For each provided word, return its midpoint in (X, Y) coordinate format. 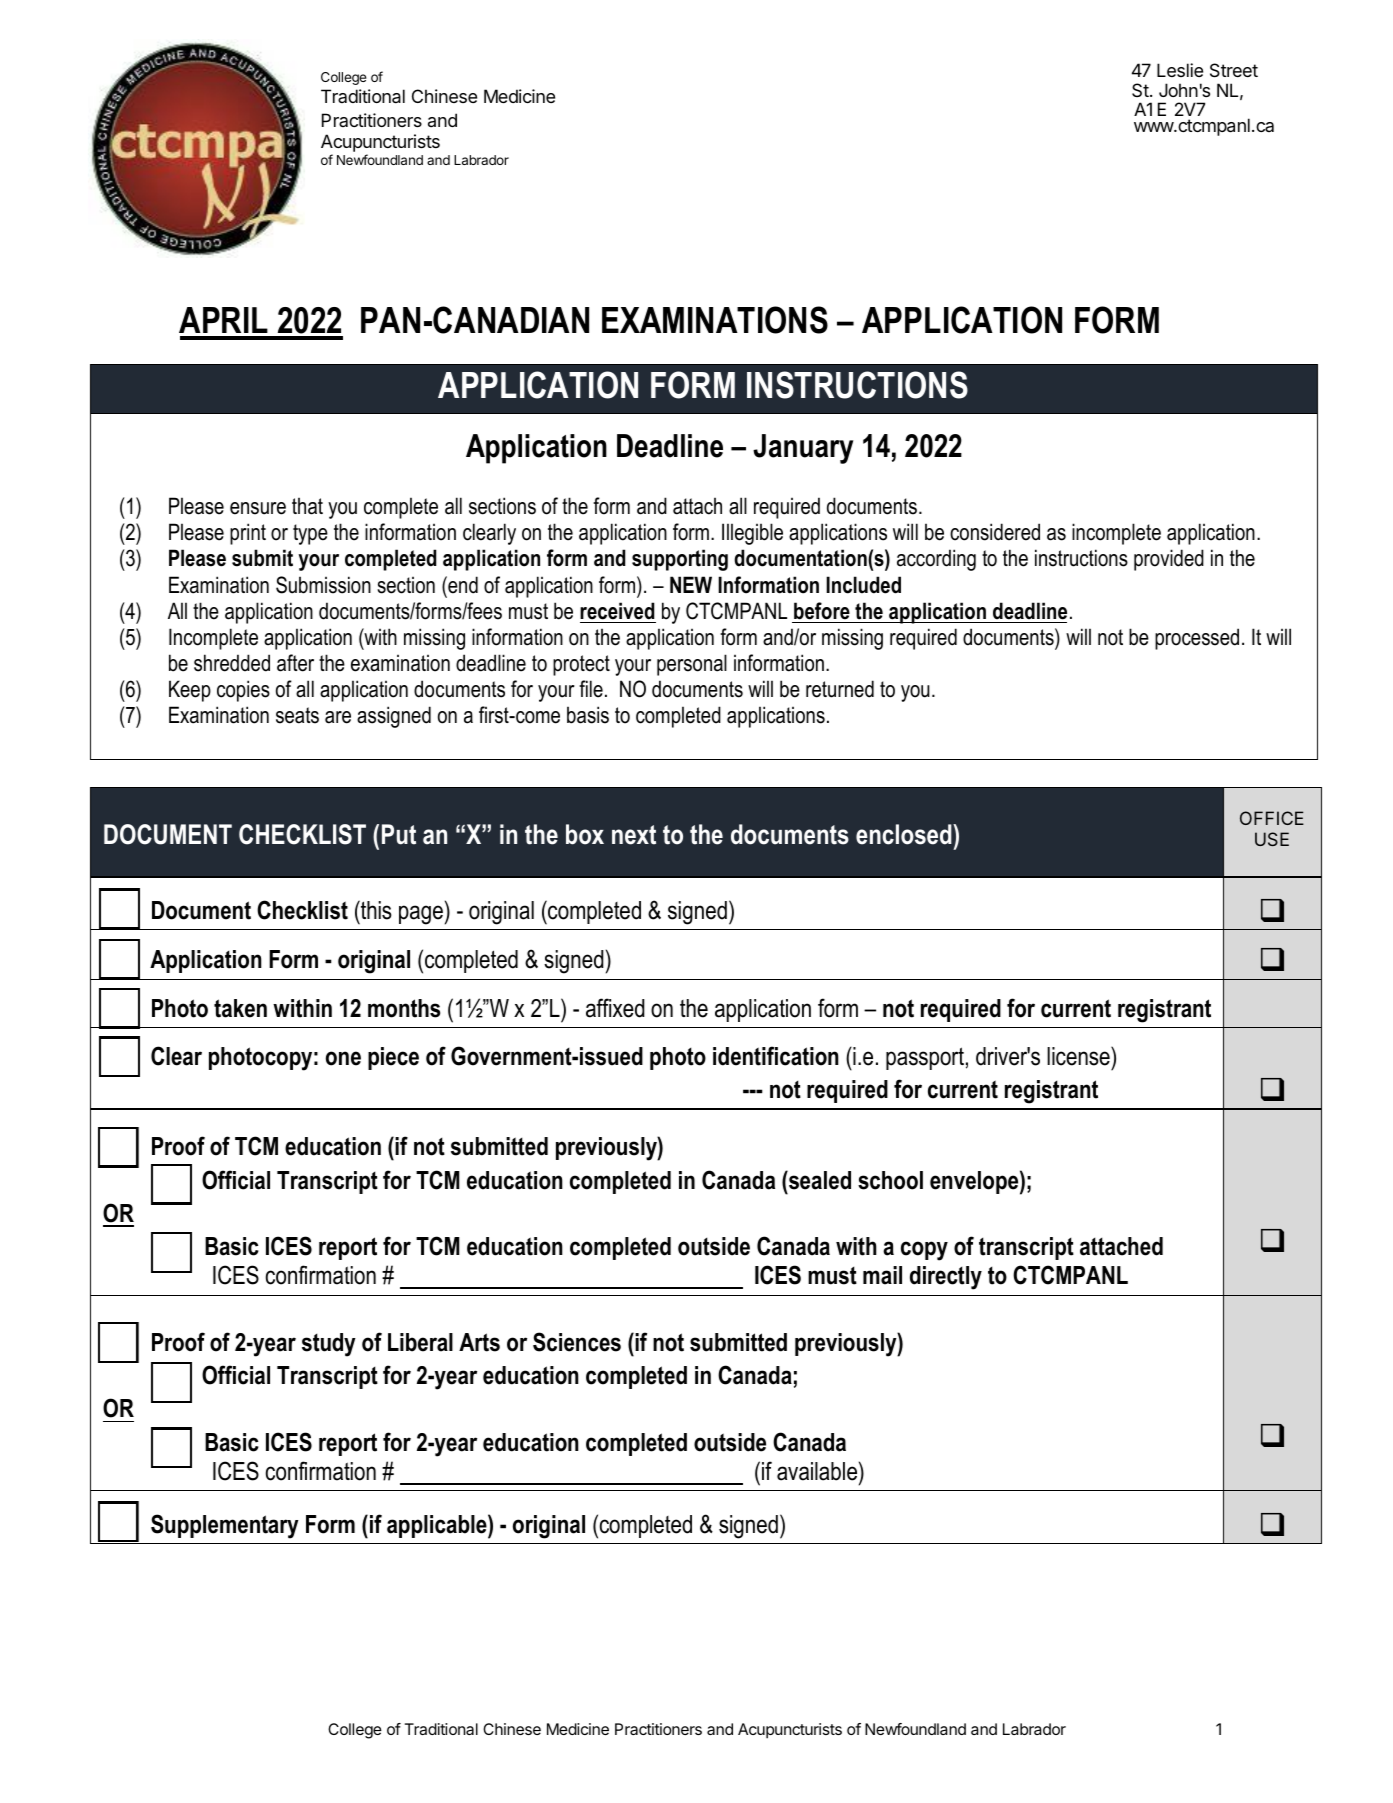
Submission (323, 585)
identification (776, 1056)
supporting (680, 560)
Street (1234, 70)
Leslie (1180, 70)
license (1079, 1056)
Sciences (577, 1342)
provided (1169, 560)
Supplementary (225, 1526)
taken (240, 1008)
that (307, 506)
